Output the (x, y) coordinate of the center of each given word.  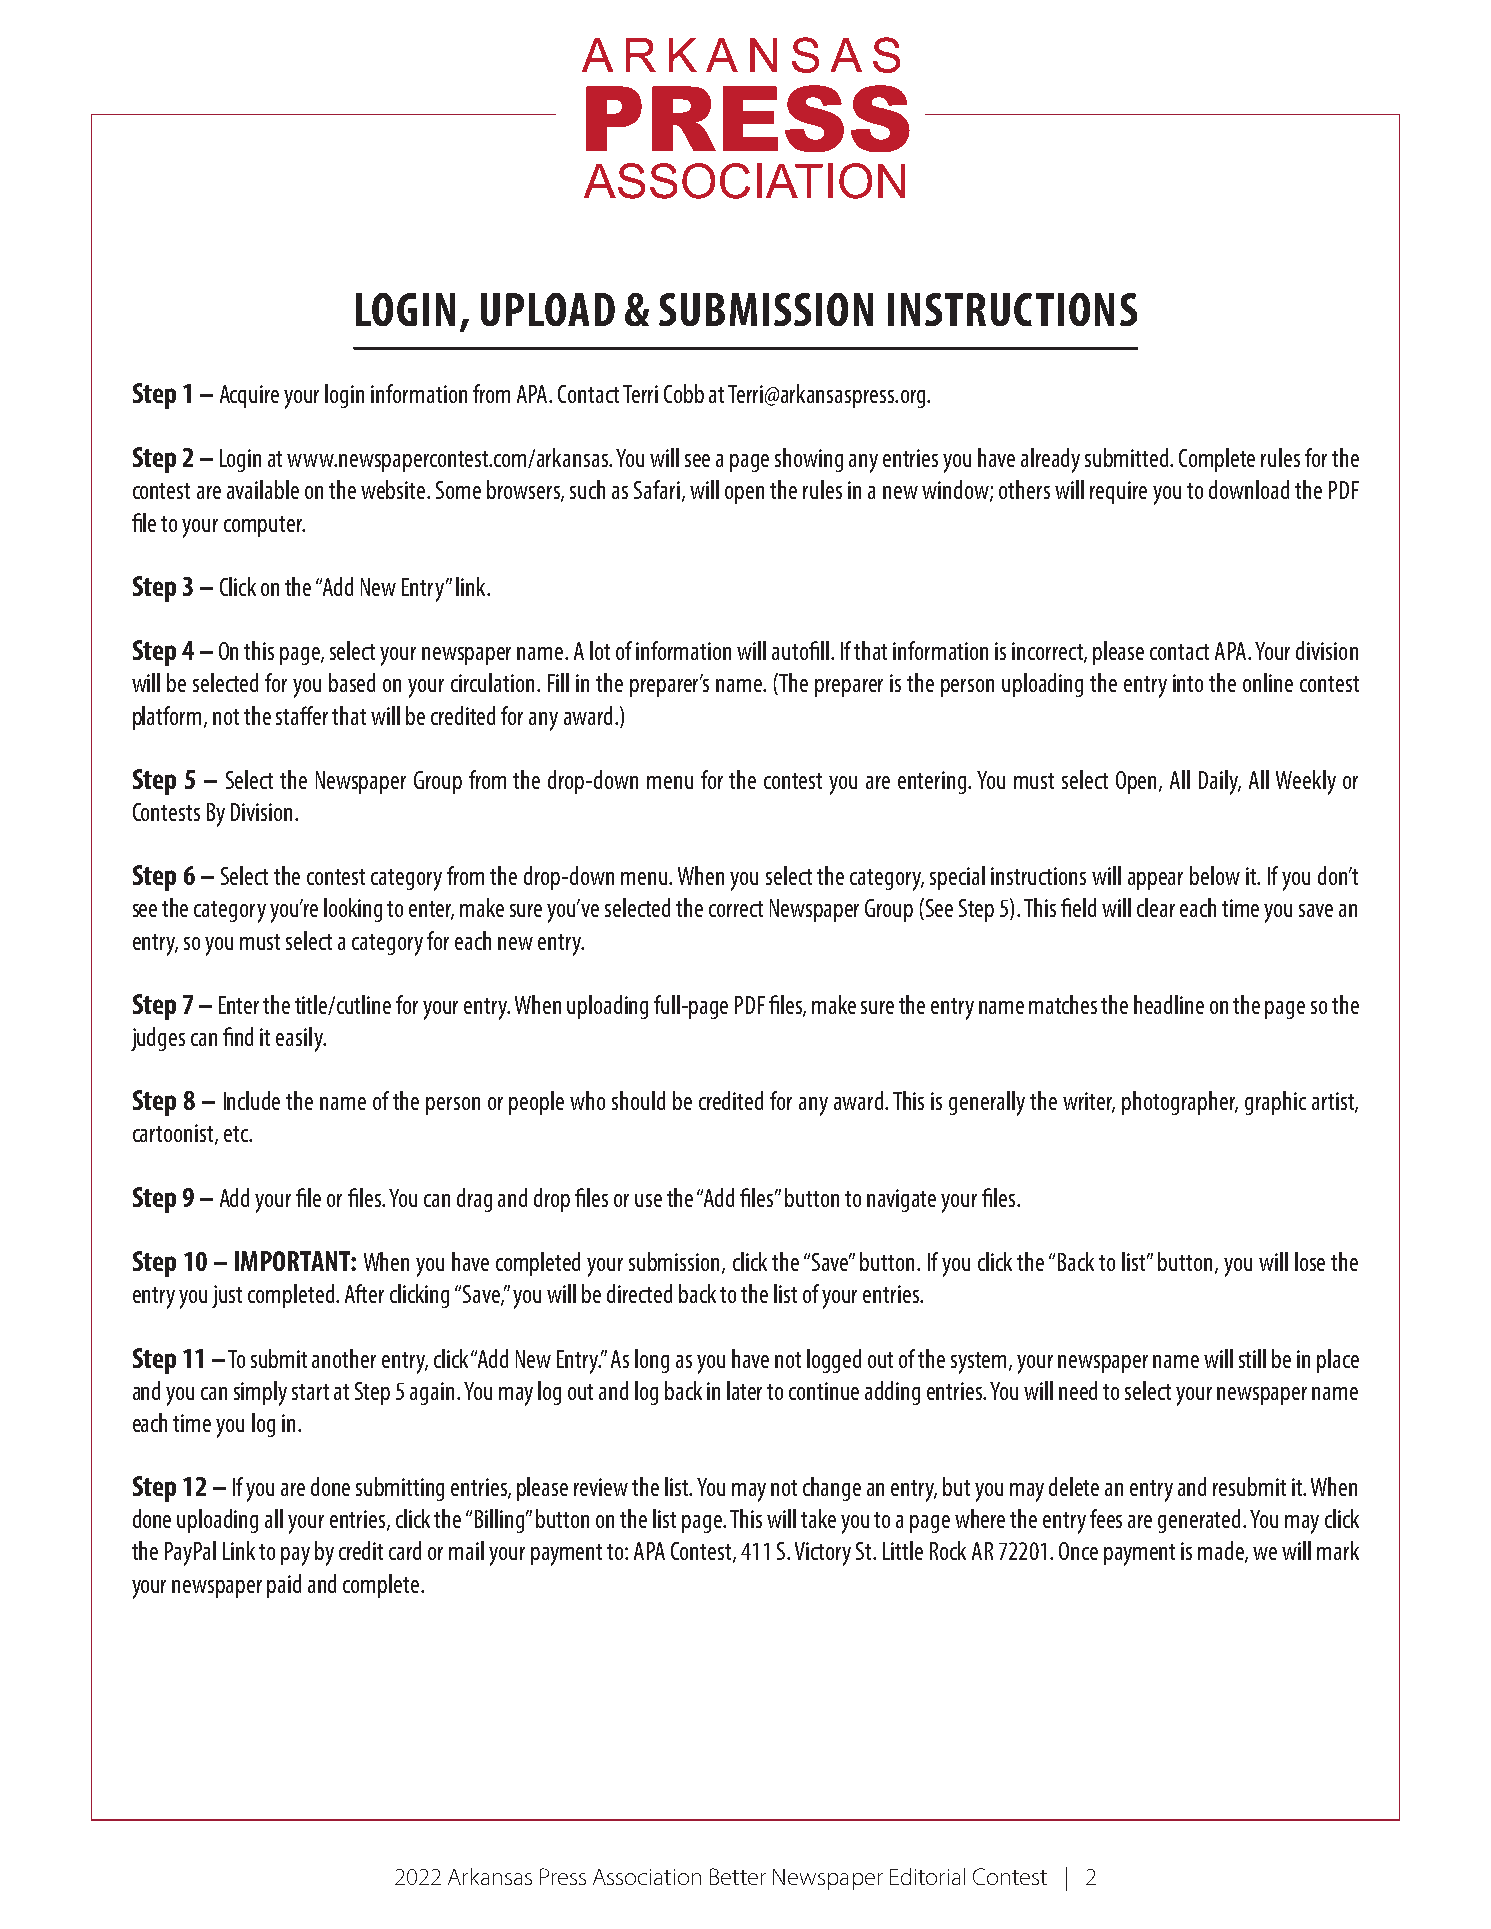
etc (237, 1134)
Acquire (249, 396)
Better (738, 1876)
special (957, 878)
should (638, 1100)
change (832, 1489)
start (310, 1392)
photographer (1180, 1103)
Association (647, 1877)
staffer (302, 715)
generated (1199, 1521)
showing (809, 460)
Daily (1220, 782)
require (1118, 492)
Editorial (927, 1876)
